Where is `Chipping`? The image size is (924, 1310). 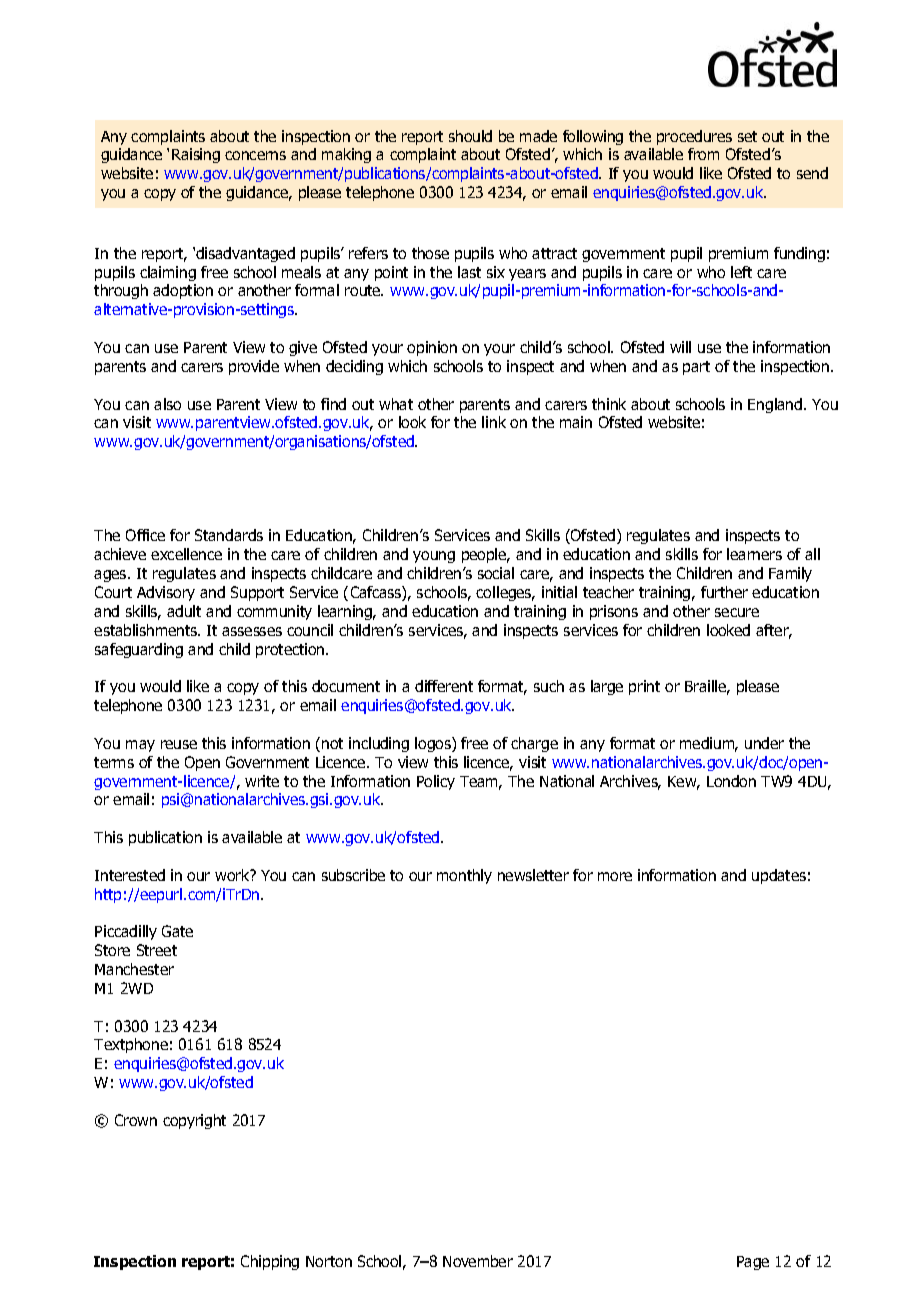 Chipping is located at coordinates (270, 1262).
